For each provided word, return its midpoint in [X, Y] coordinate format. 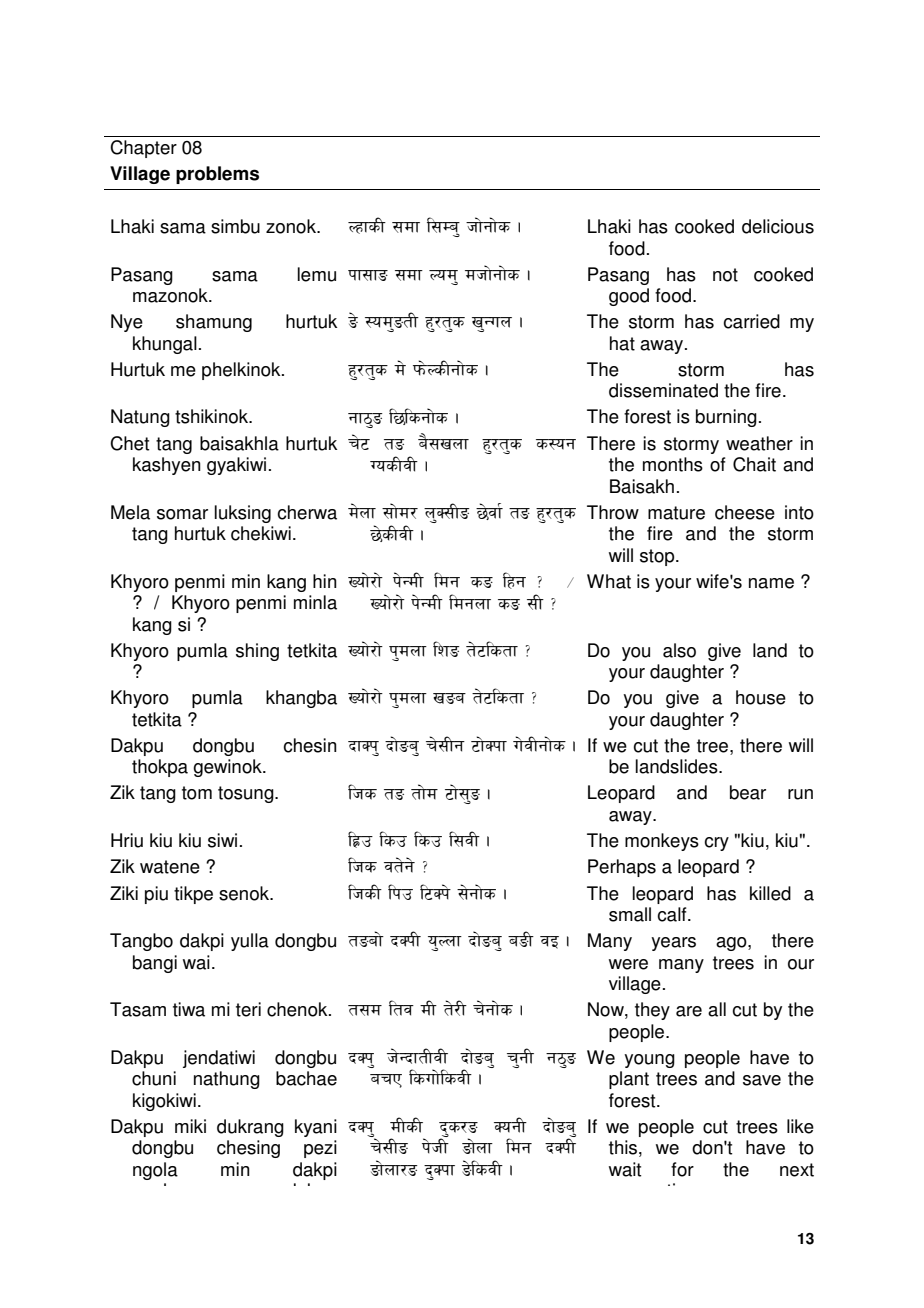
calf [673, 914]
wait [625, 1169]
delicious [778, 226]
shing [257, 652]
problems [217, 175]
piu [156, 895]
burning [726, 418]
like [800, 1126]
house [761, 697]
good [629, 297]
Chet [129, 443]
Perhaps [622, 868]
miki [190, 1126]
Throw [613, 512]
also [679, 650]
